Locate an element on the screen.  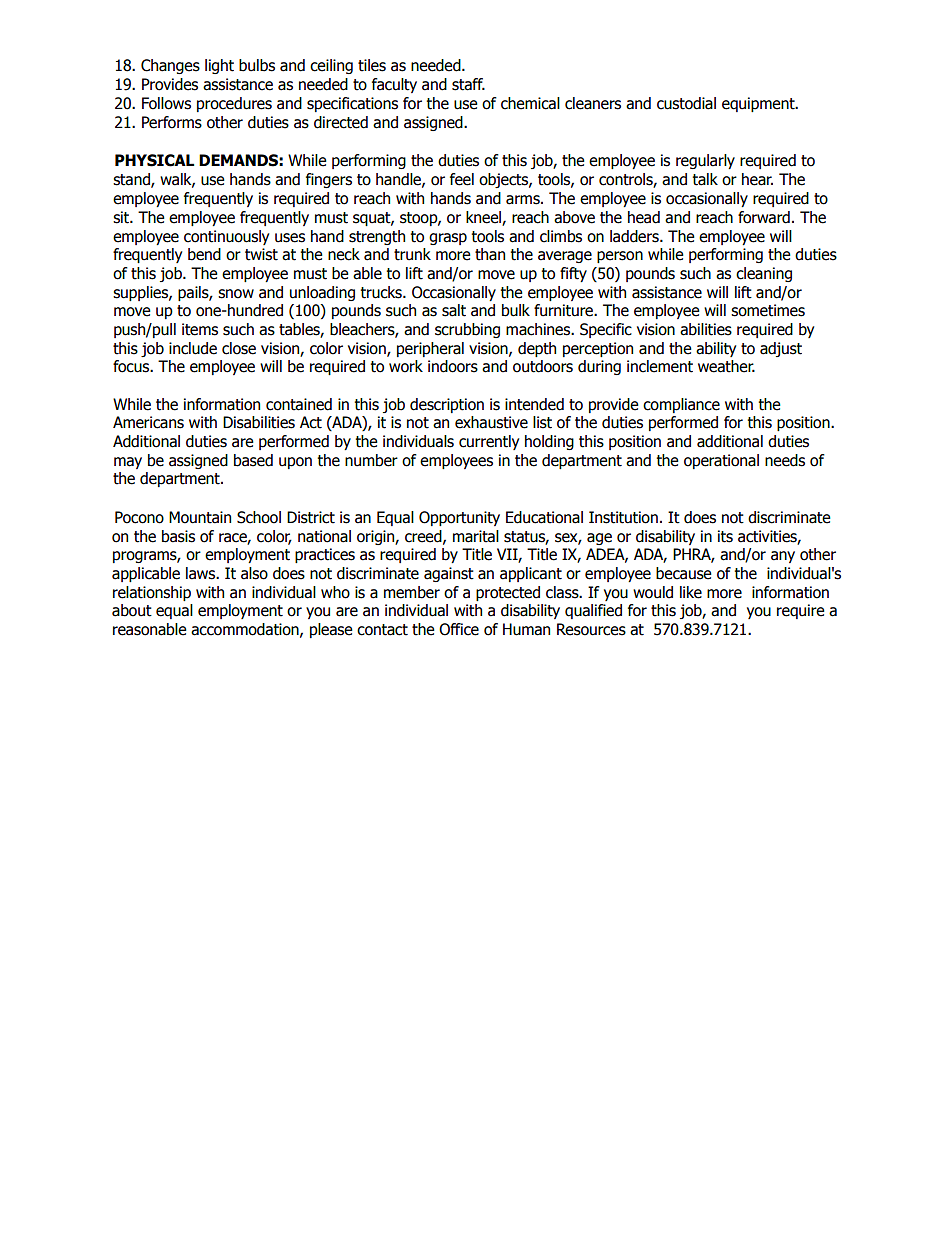
Office is located at coordinates (459, 629).
